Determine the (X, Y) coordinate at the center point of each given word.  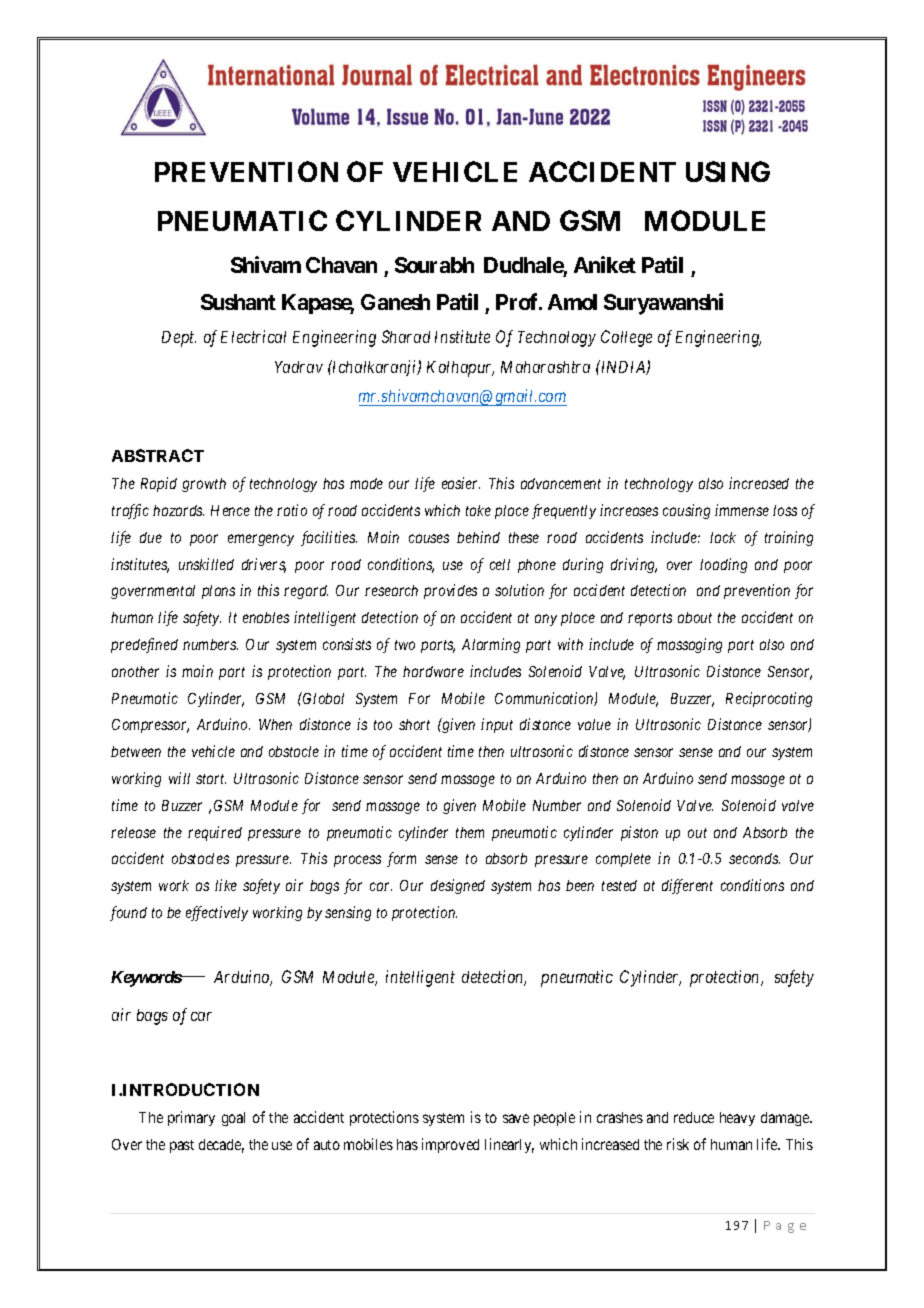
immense (742, 510)
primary (191, 1118)
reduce (694, 1117)
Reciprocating (769, 699)
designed (458, 886)
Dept (179, 339)
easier (461, 483)
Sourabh (434, 265)
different (687, 886)
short (414, 724)
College (626, 338)
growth (204, 485)
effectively (217, 913)
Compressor (150, 726)
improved (450, 1145)
